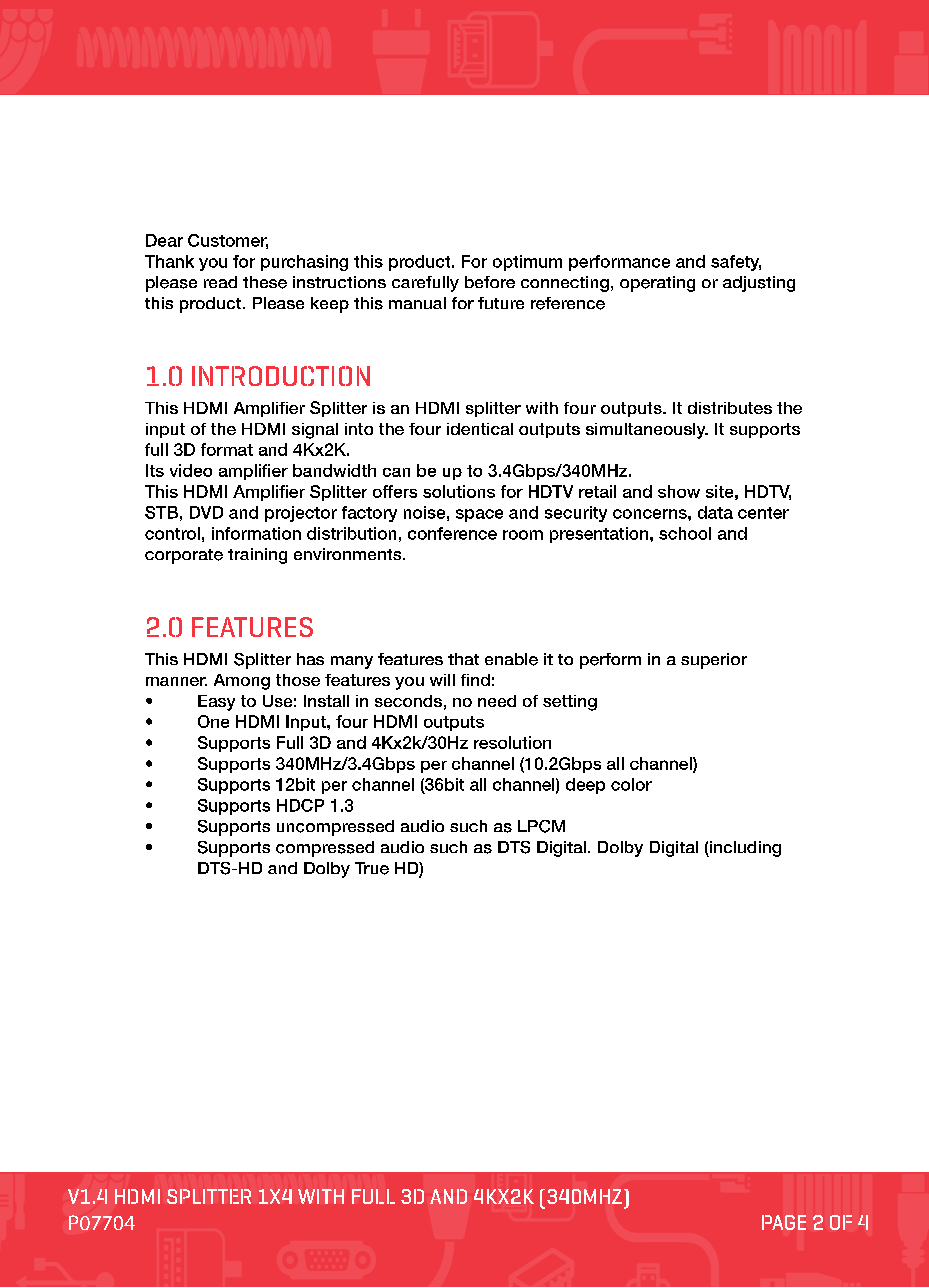 Image resolution: width=929 pixels, height=1288 pixels. Describe the element at coordinates (213, 721) in the screenshot. I see `One` at that location.
